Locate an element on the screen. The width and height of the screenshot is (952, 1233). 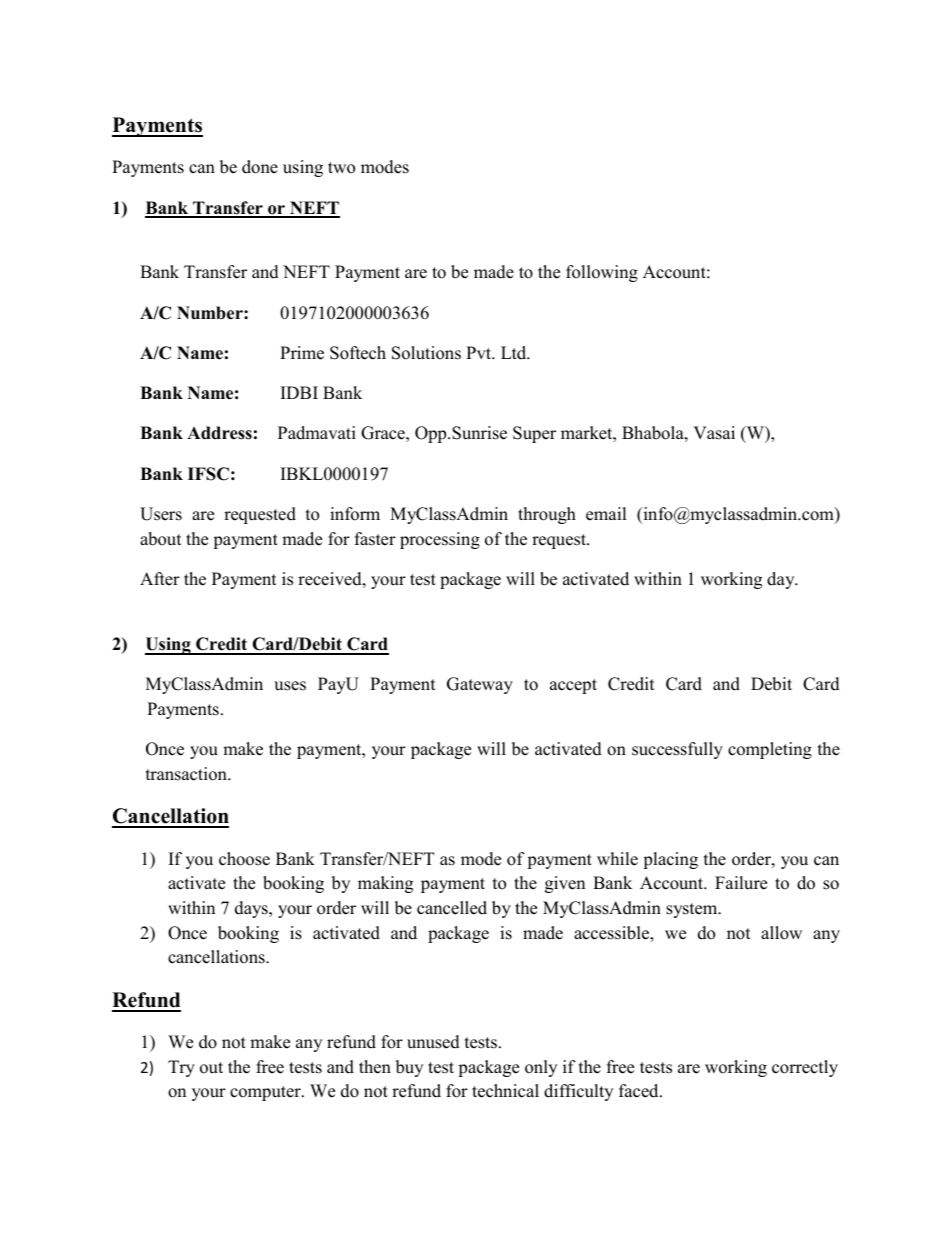
done is located at coordinates (260, 167).
